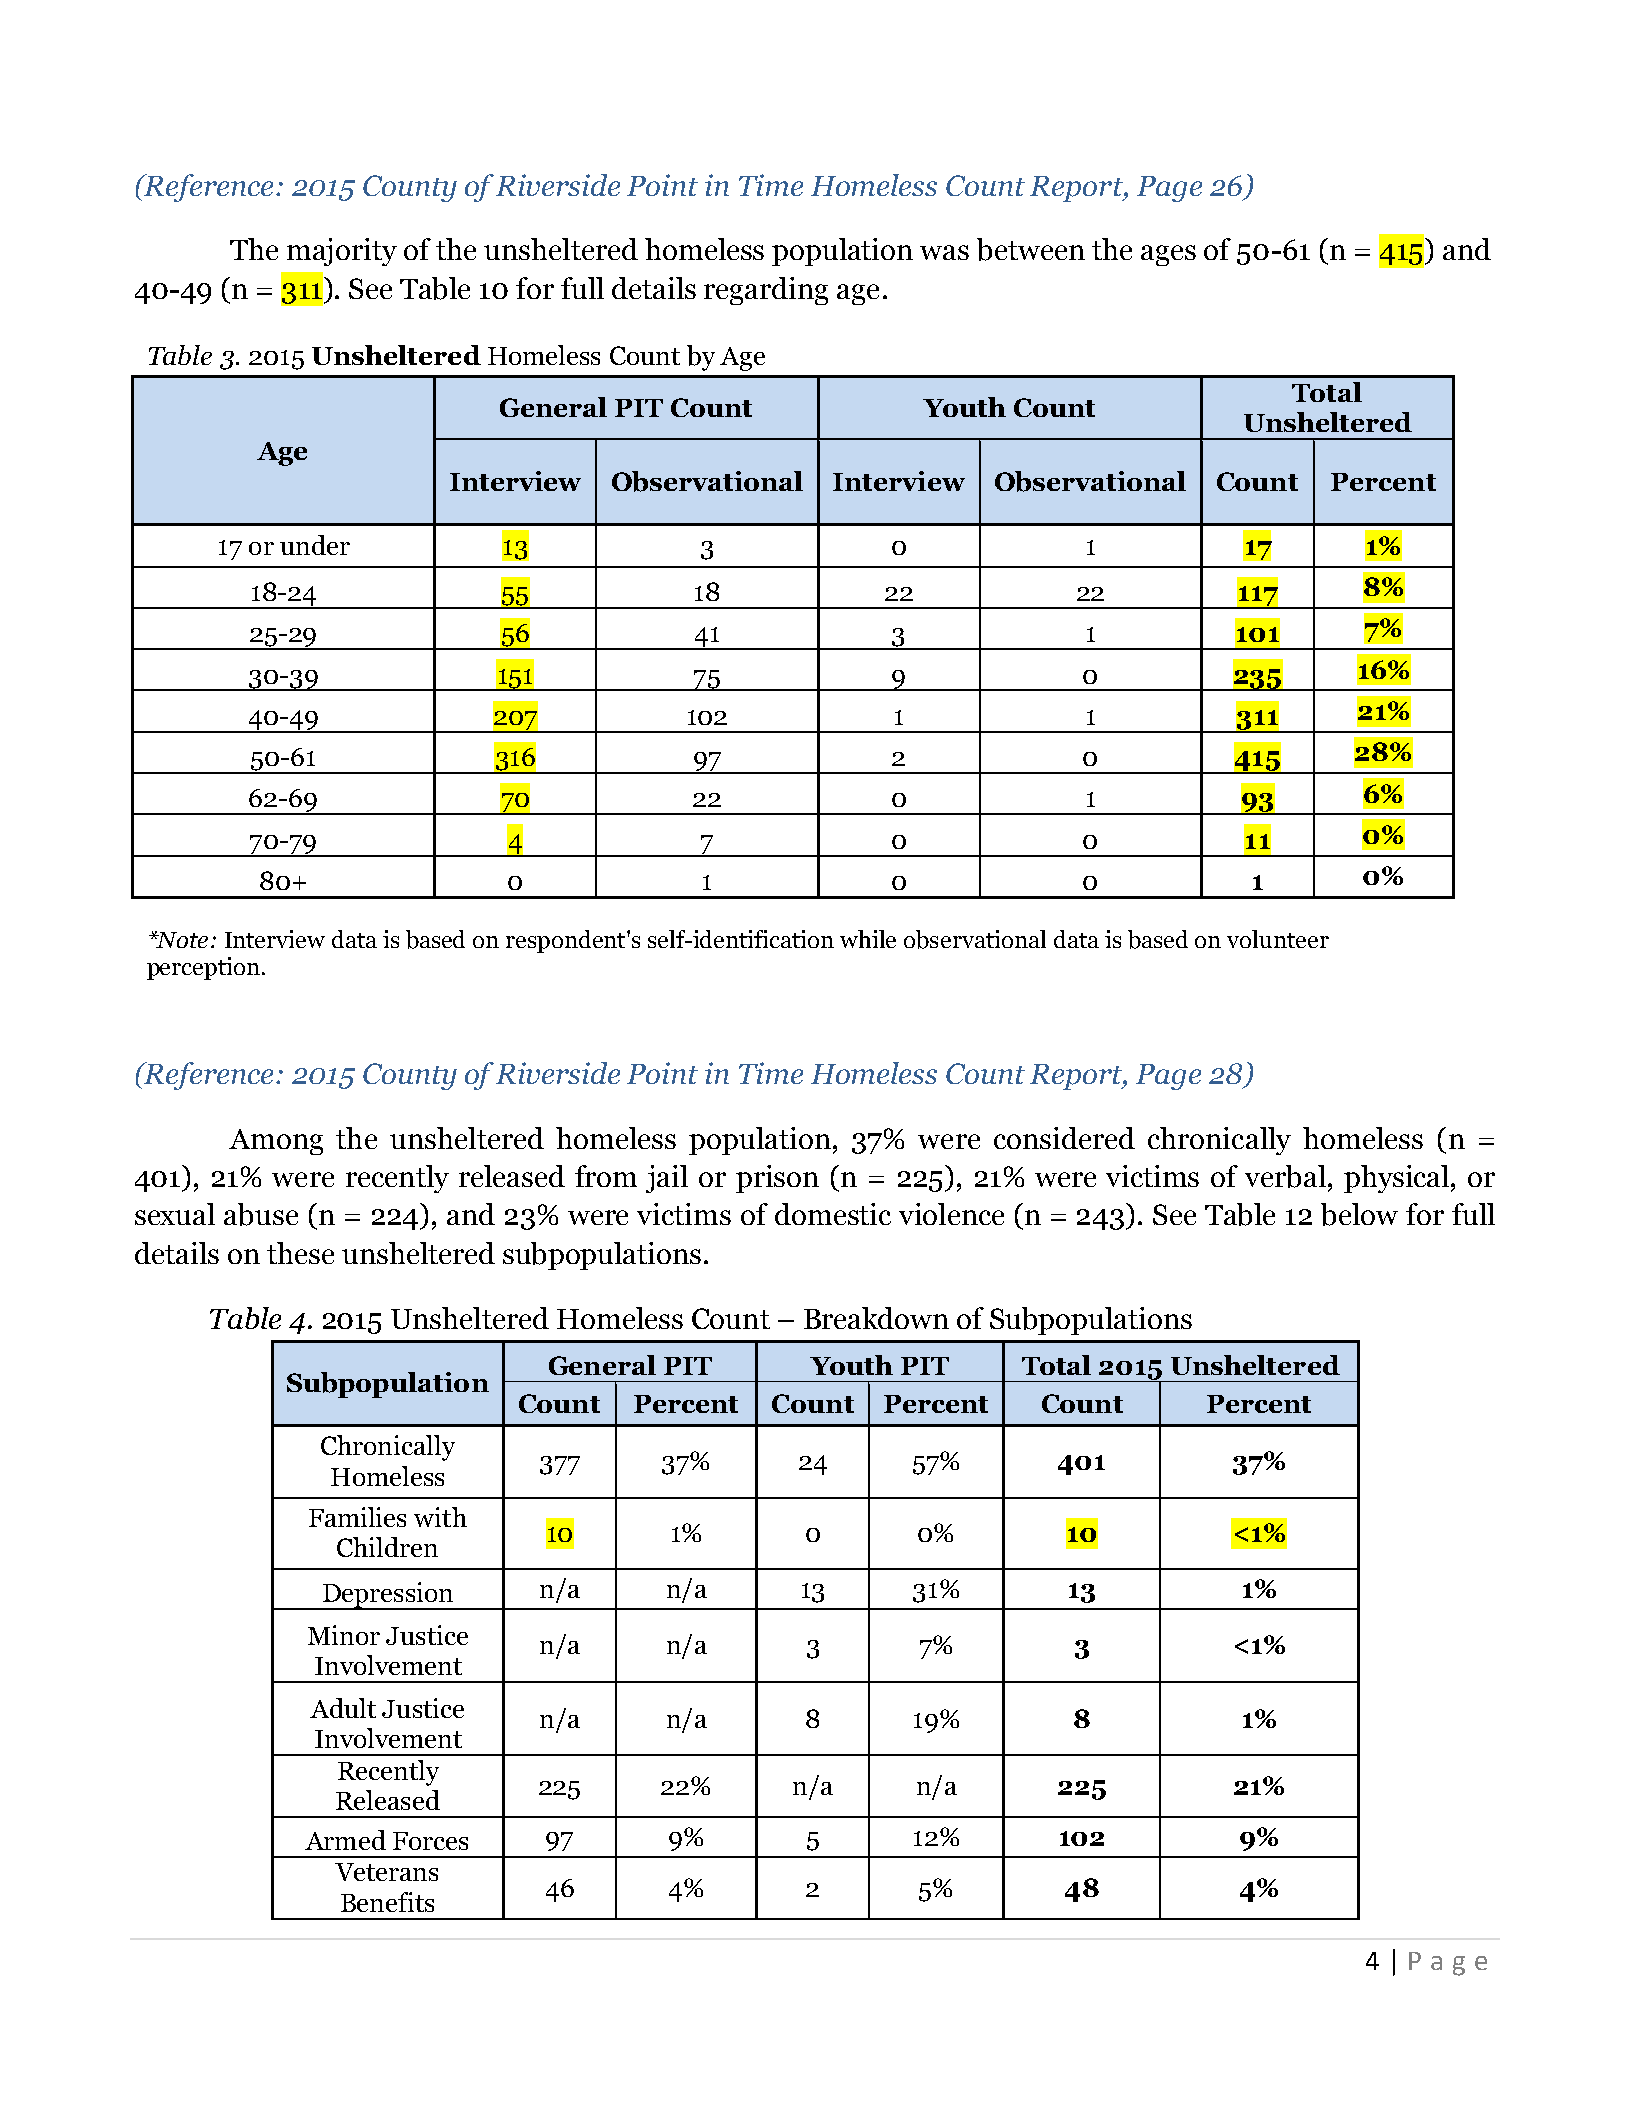 The height and width of the page is (2109, 1630). Describe the element at coordinates (345, 1840) in the page. I see `Armed` at that location.
